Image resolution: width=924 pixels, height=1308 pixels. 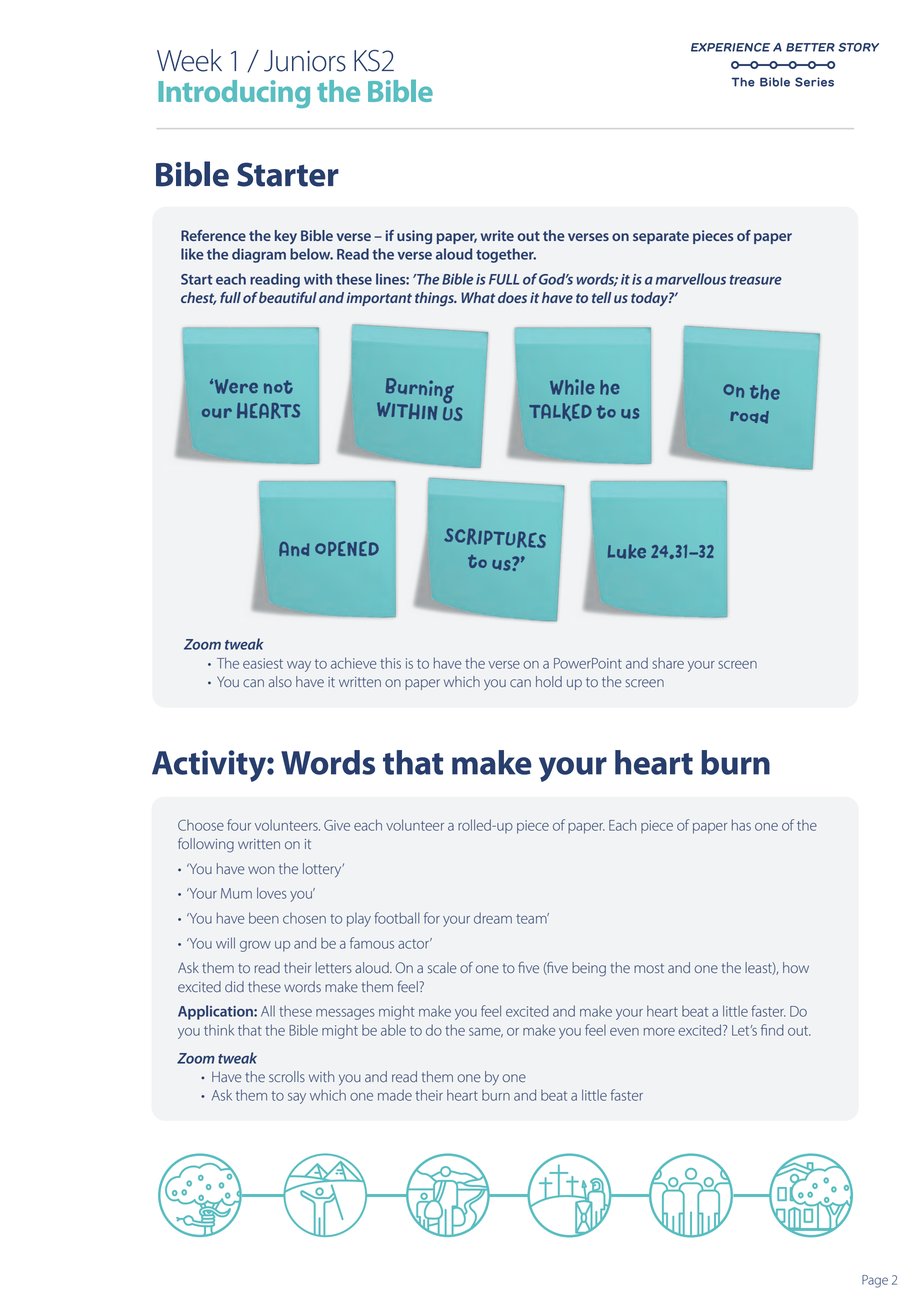 What do you see at coordinates (234, 94) in the document?
I see `Introducing` at bounding box center [234, 94].
